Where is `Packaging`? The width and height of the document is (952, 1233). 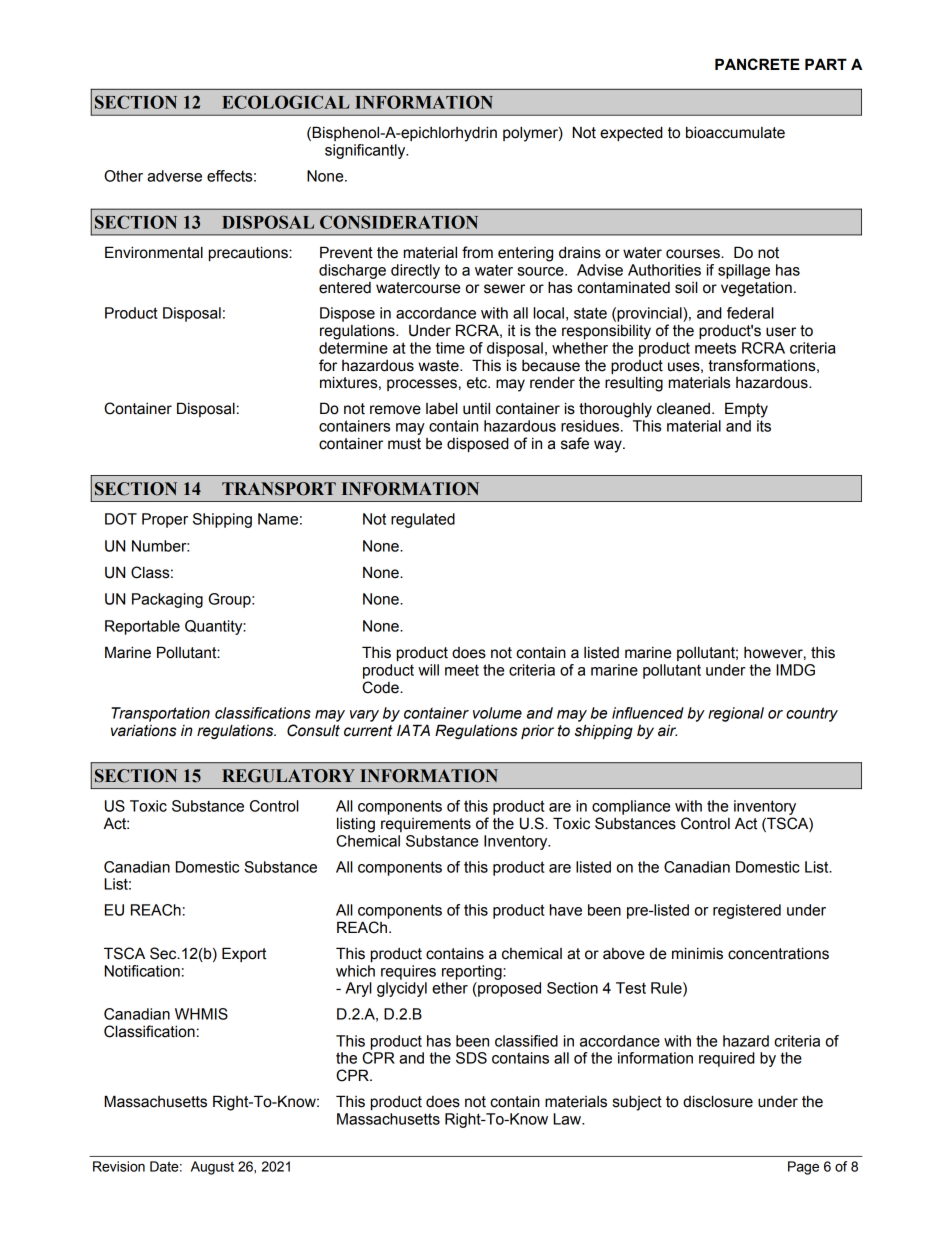
Packaging is located at coordinates (167, 600).
